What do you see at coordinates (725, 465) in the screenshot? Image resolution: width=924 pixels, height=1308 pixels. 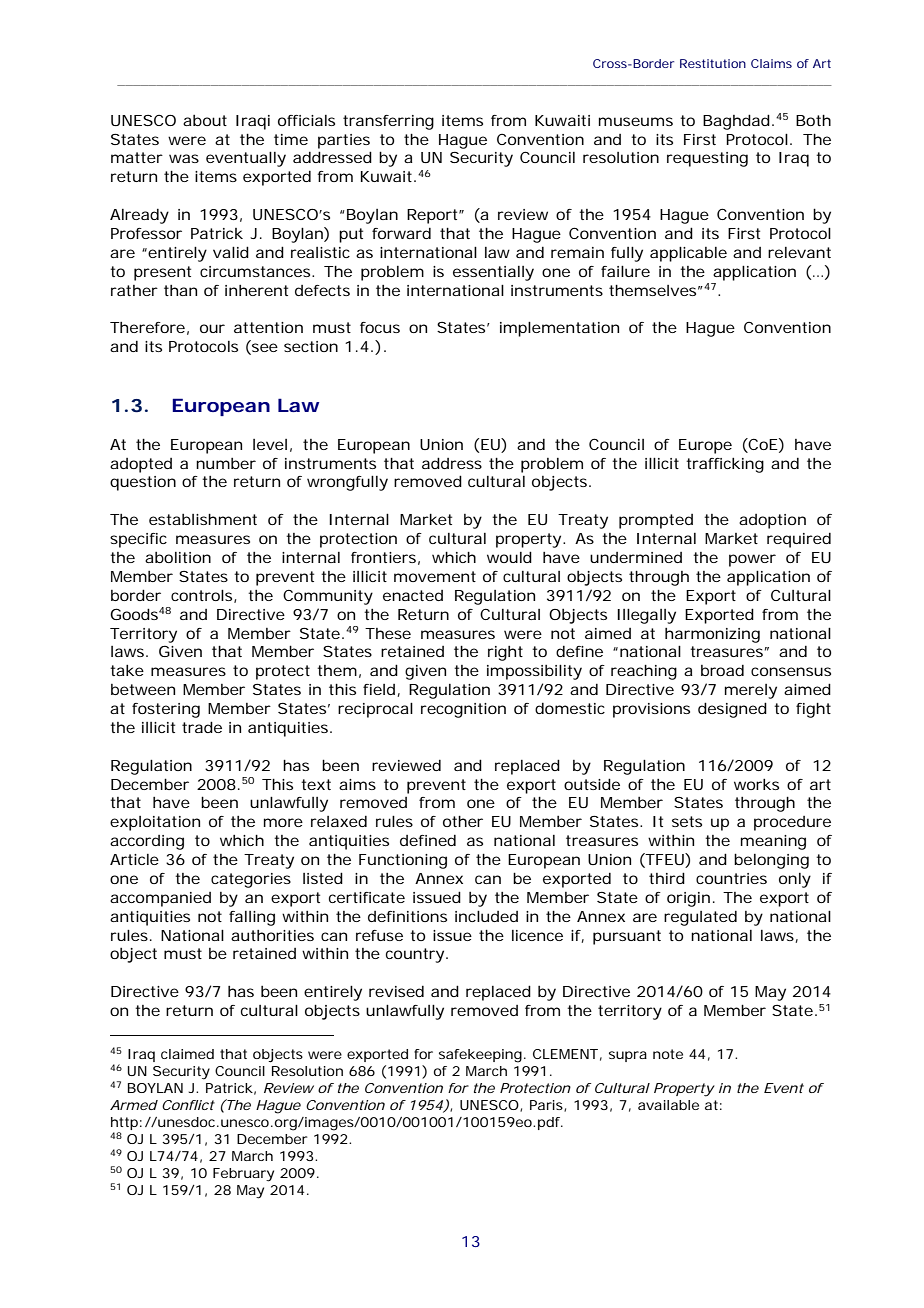 I see `trafficking` at bounding box center [725, 465].
